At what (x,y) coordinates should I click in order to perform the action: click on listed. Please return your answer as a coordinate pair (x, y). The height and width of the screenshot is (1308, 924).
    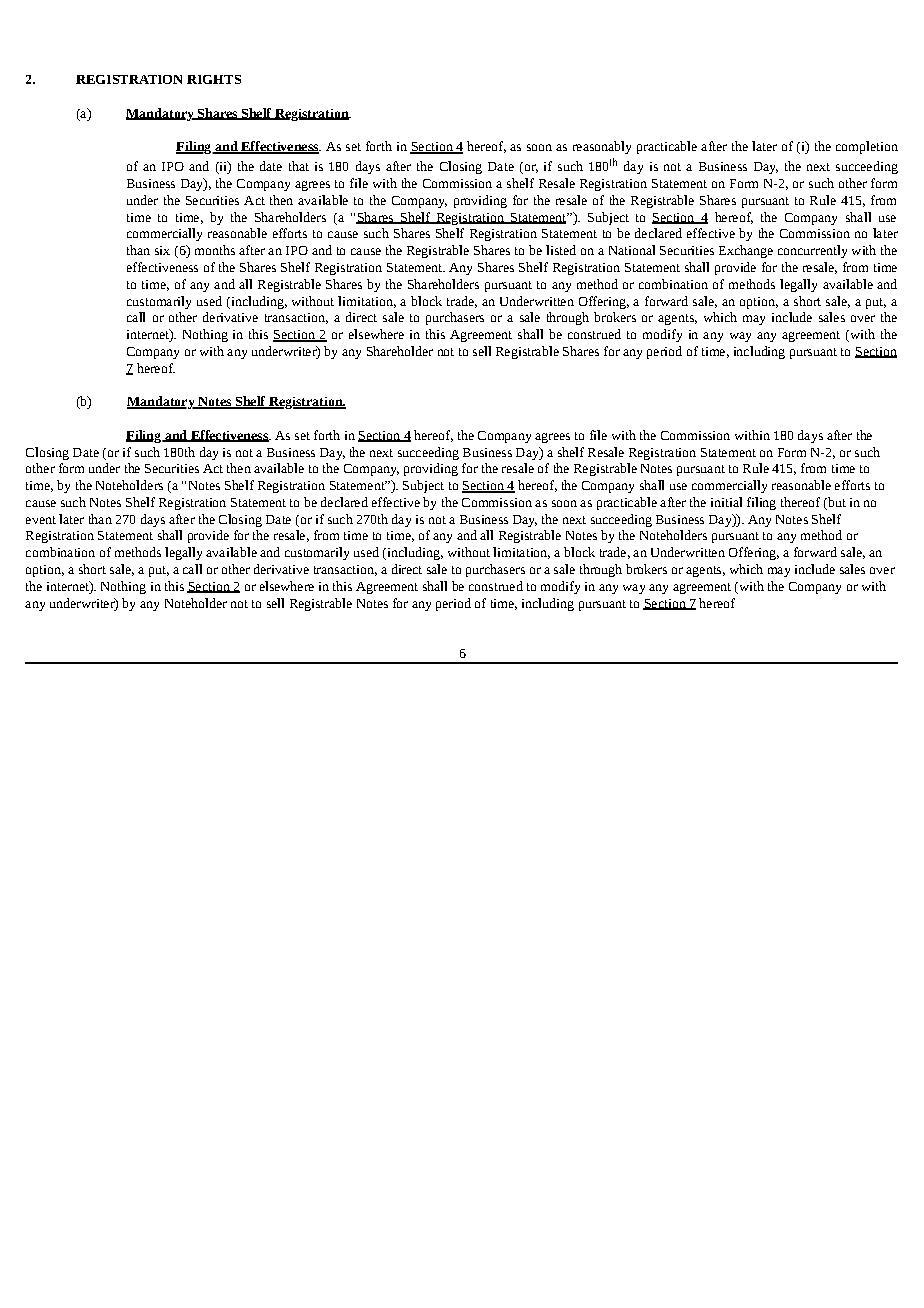
    Looking at the image, I should click on (561, 250).
